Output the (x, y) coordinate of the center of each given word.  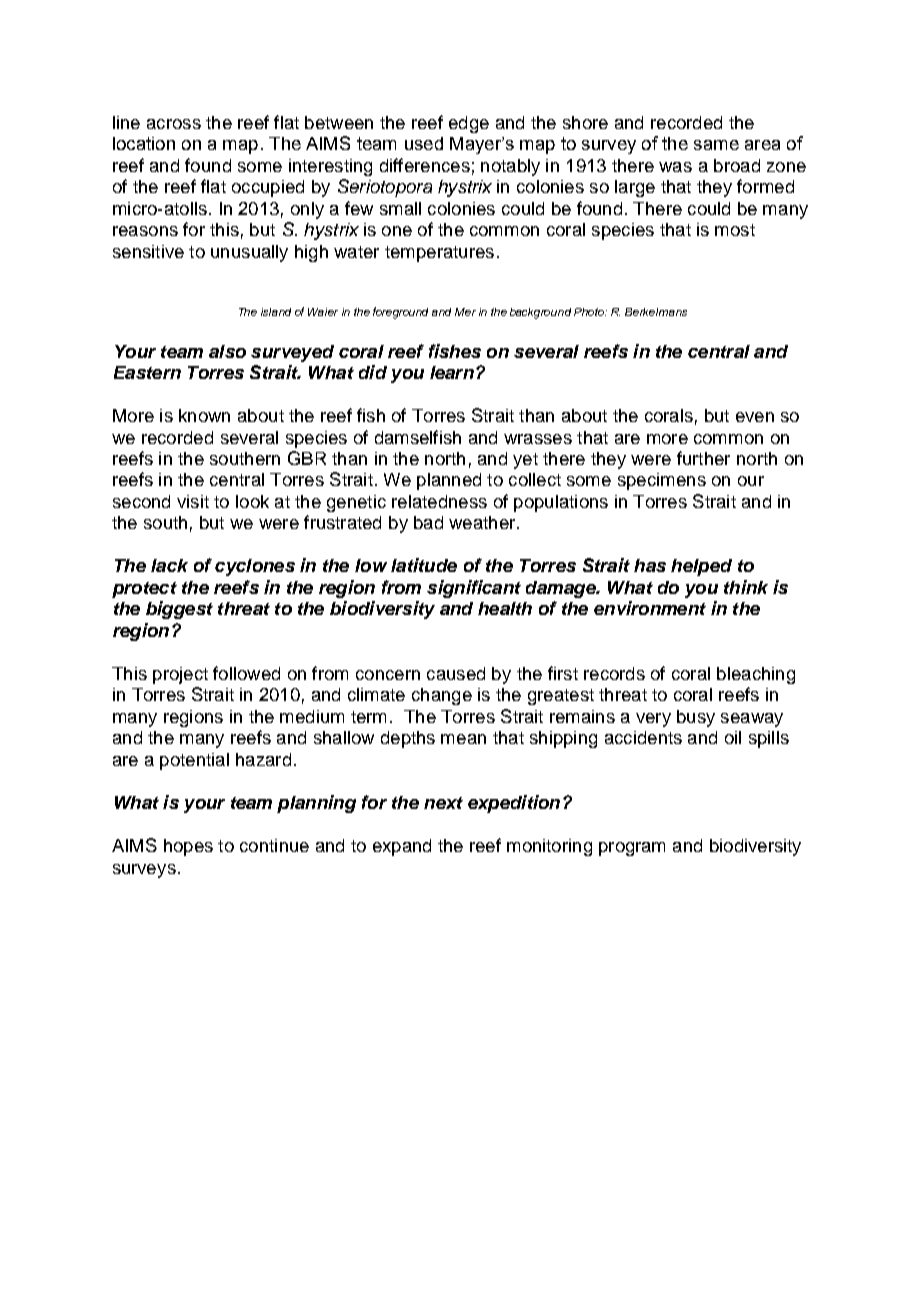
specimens (662, 481)
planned (449, 481)
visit (193, 501)
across (174, 124)
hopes (188, 847)
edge (469, 124)
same (716, 145)
